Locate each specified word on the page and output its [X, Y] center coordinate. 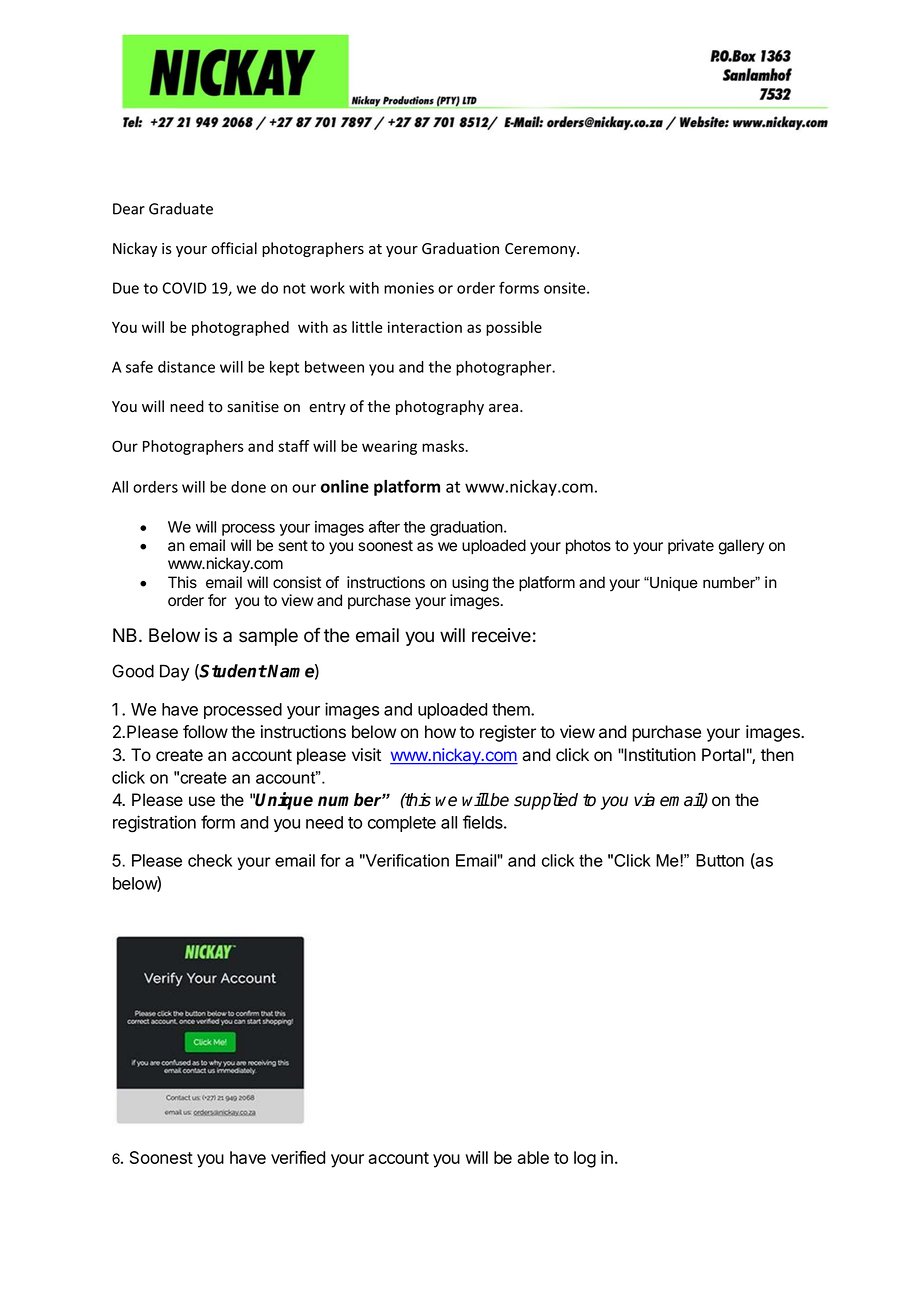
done [248, 487]
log [585, 1159]
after [384, 526]
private [691, 546]
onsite [566, 288]
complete [402, 824]
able [533, 1157]
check [210, 860]
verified [298, 1157]
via [644, 800]
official [234, 248]
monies [409, 288]
